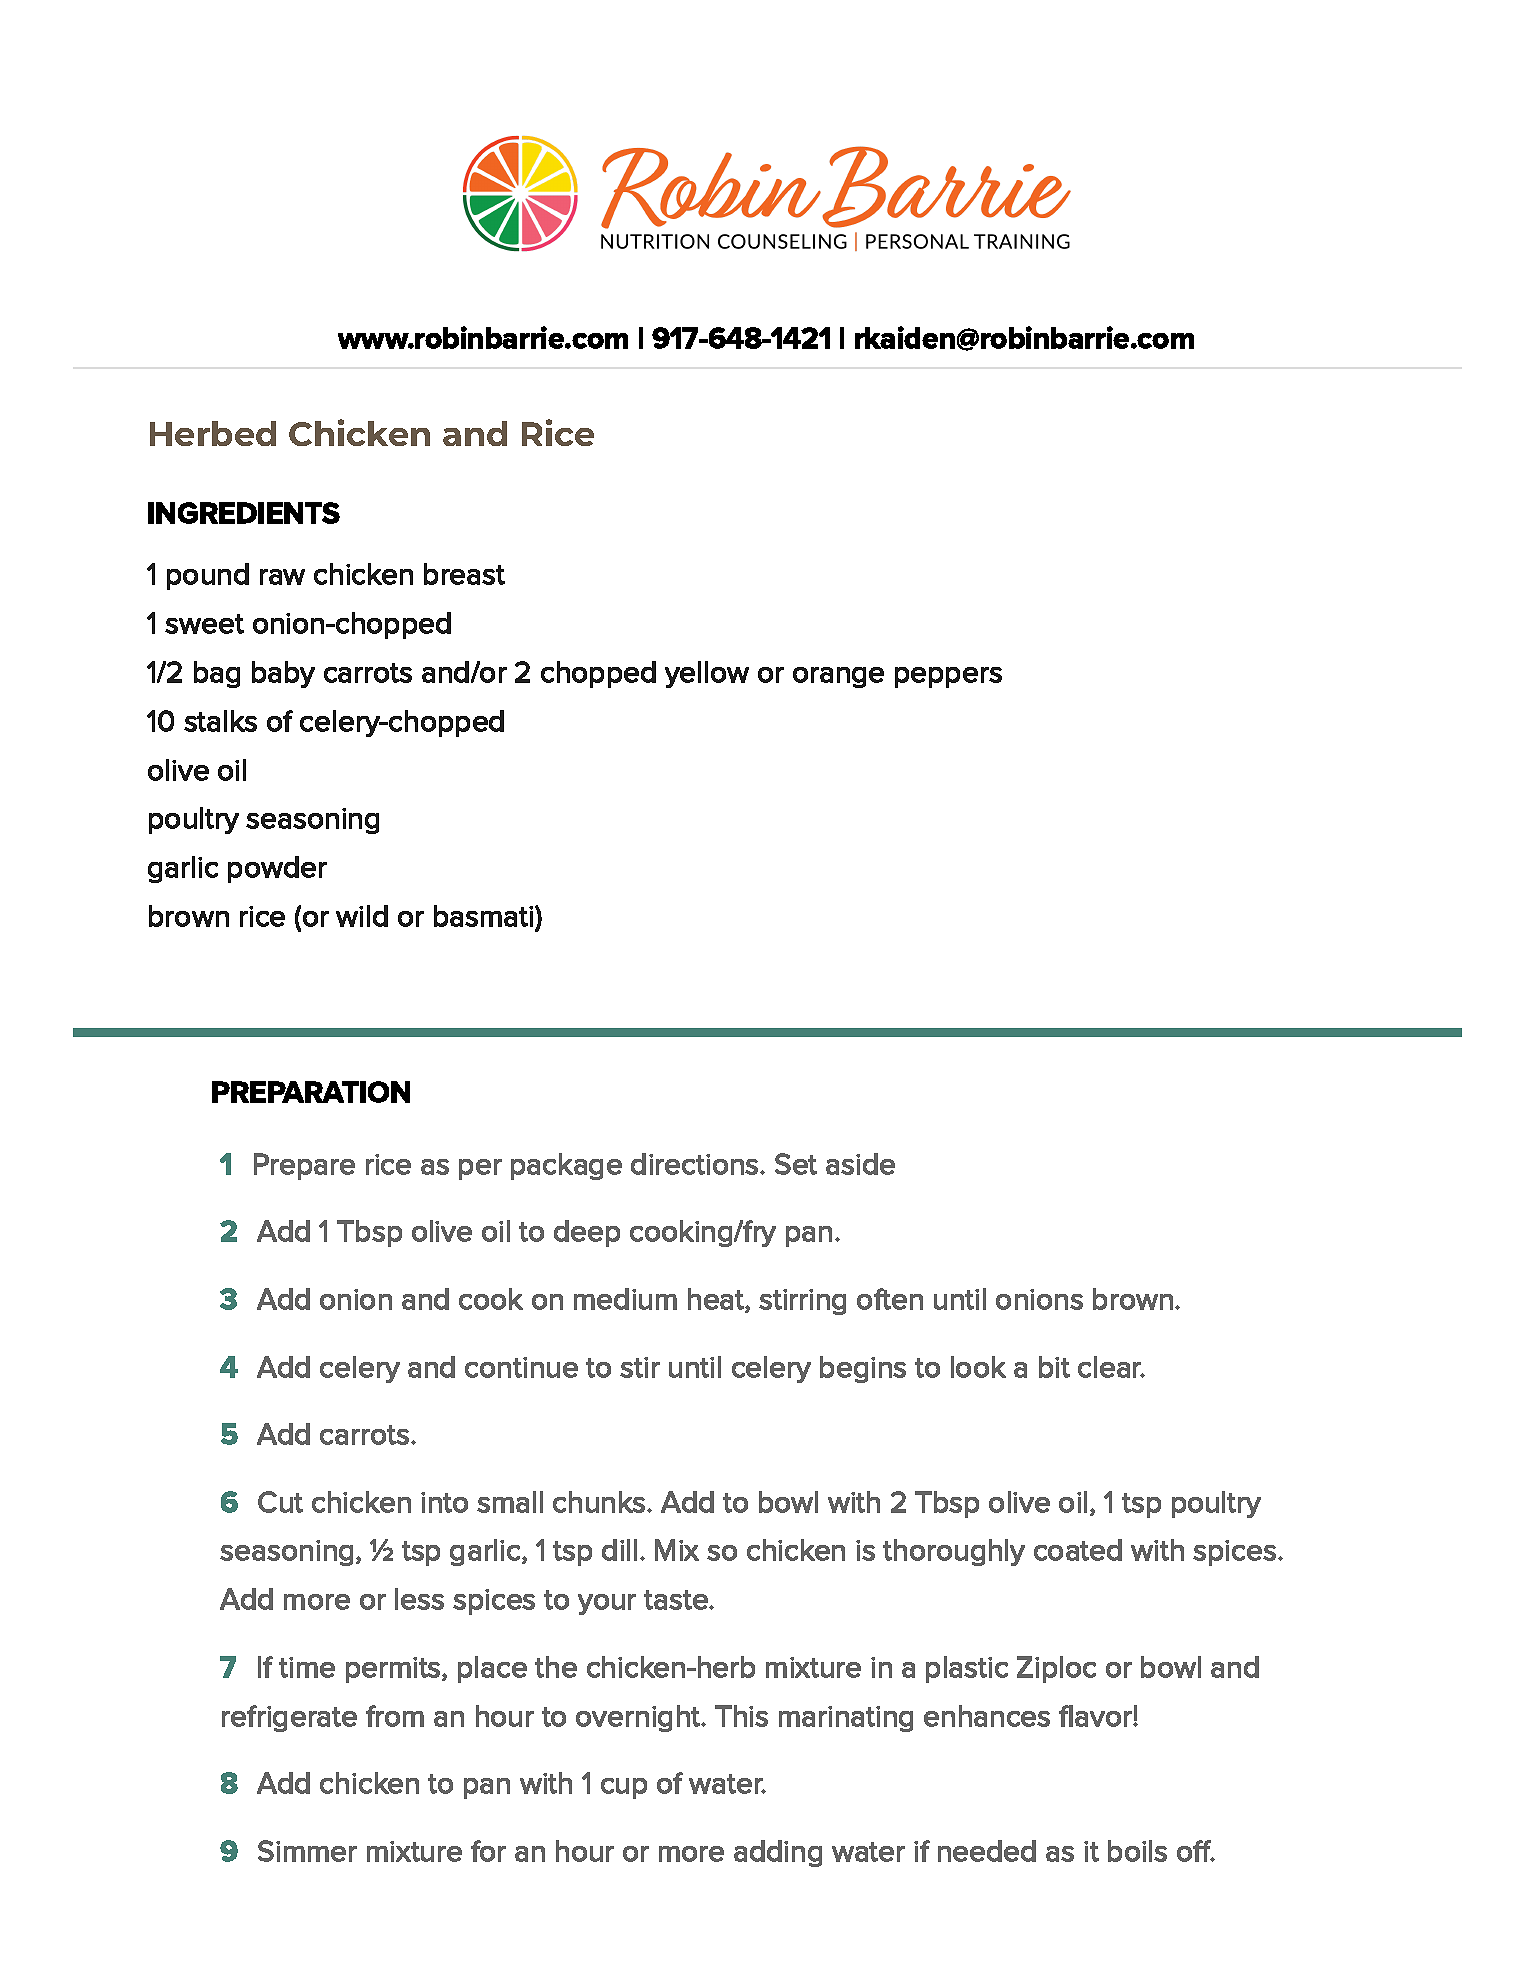 The image size is (1532, 1982). Describe the element at coordinates (277, 869) in the screenshot. I see `powder` at that location.
